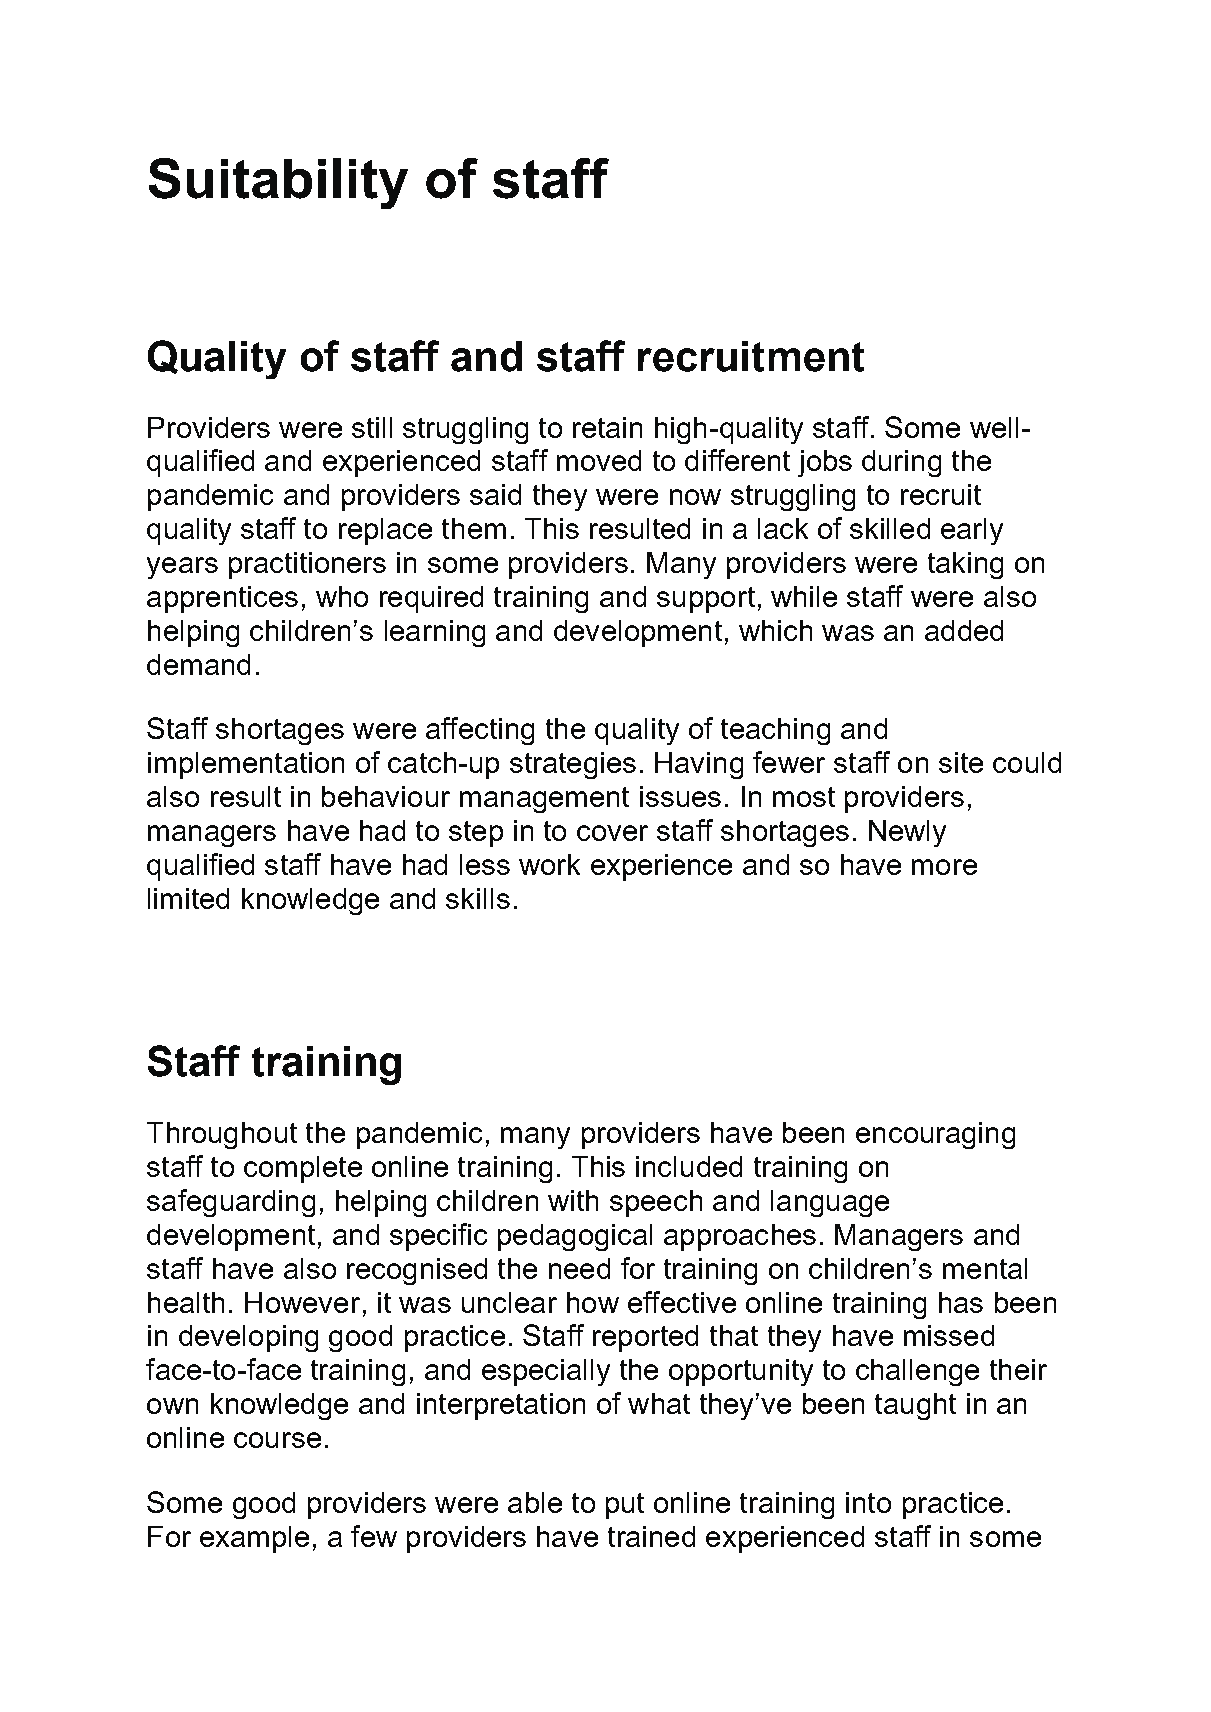 The width and height of the page is (1211, 1712). I want to click on encouraging, so click(935, 1135).
